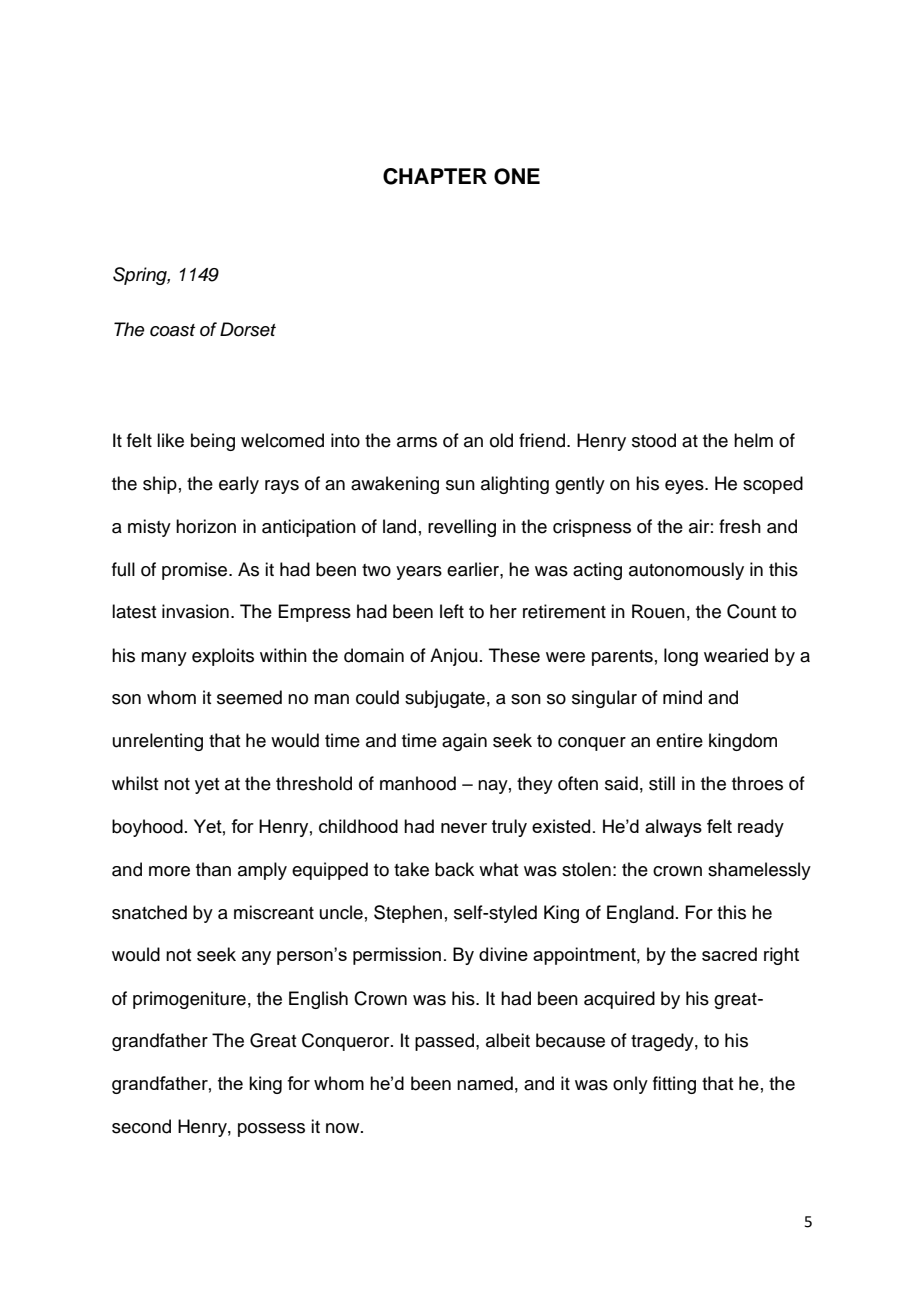 This screenshot has width=924, height=1308. I want to click on eyes, so click(685, 487).
